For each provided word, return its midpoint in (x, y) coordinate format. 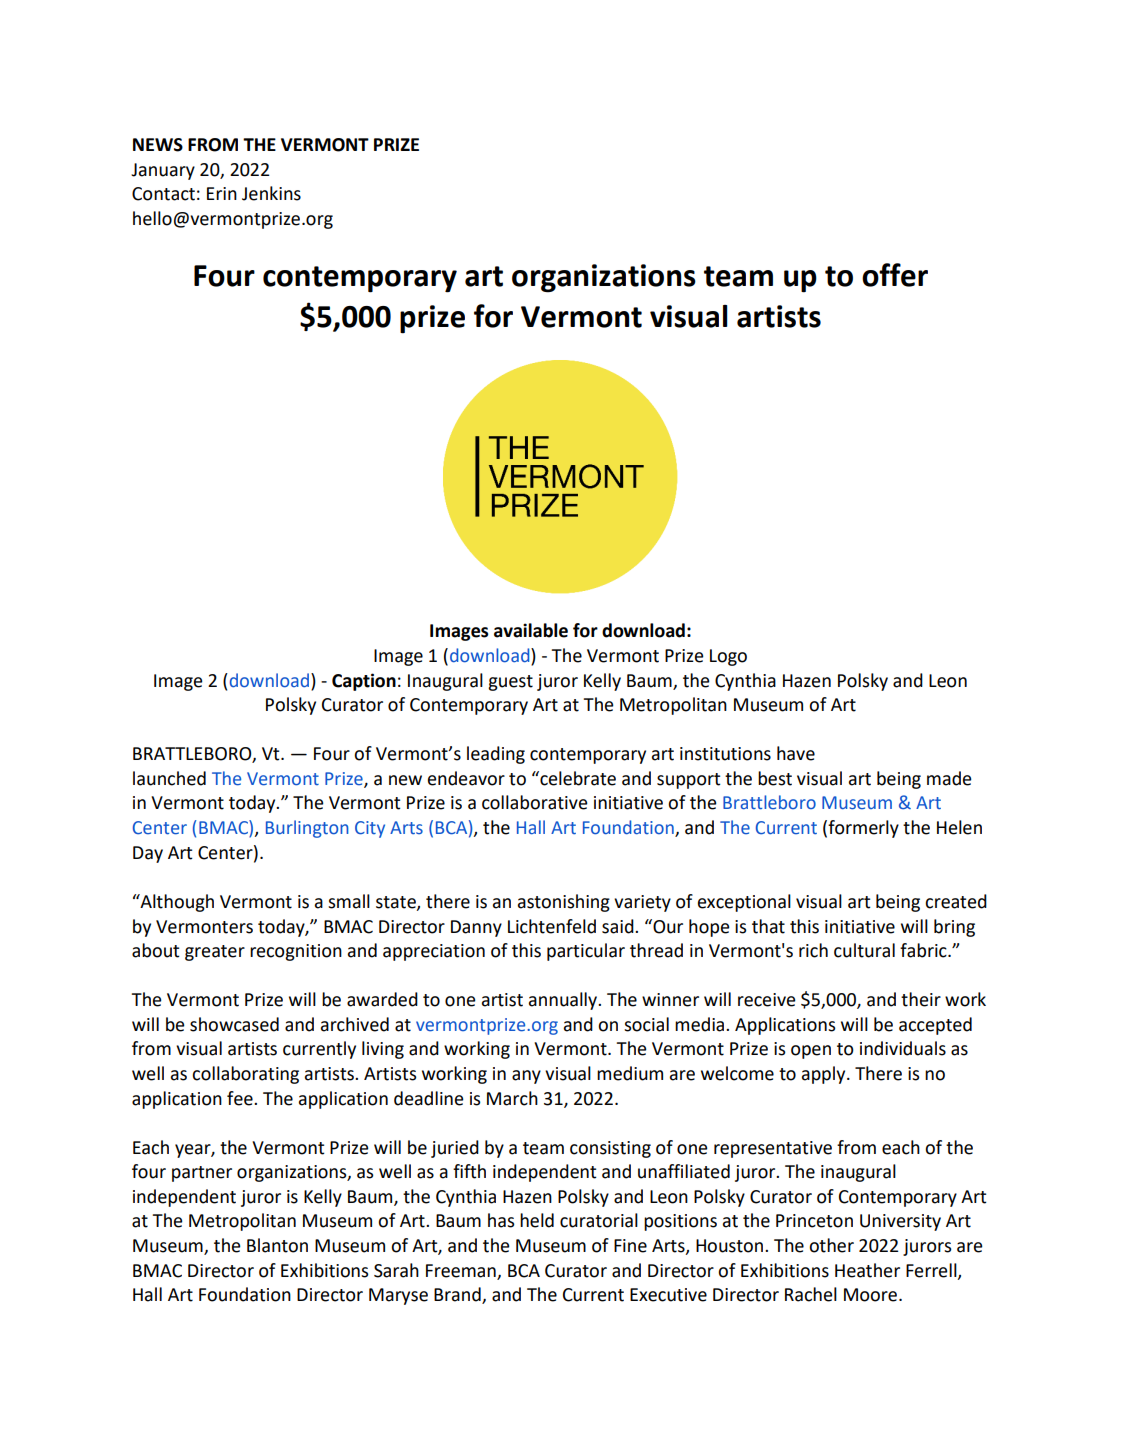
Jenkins (271, 193)
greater (215, 953)
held (537, 1220)
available (531, 630)
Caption (364, 682)
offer (895, 275)
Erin (222, 193)
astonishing (564, 903)
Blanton (277, 1245)
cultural (864, 950)
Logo (728, 657)
